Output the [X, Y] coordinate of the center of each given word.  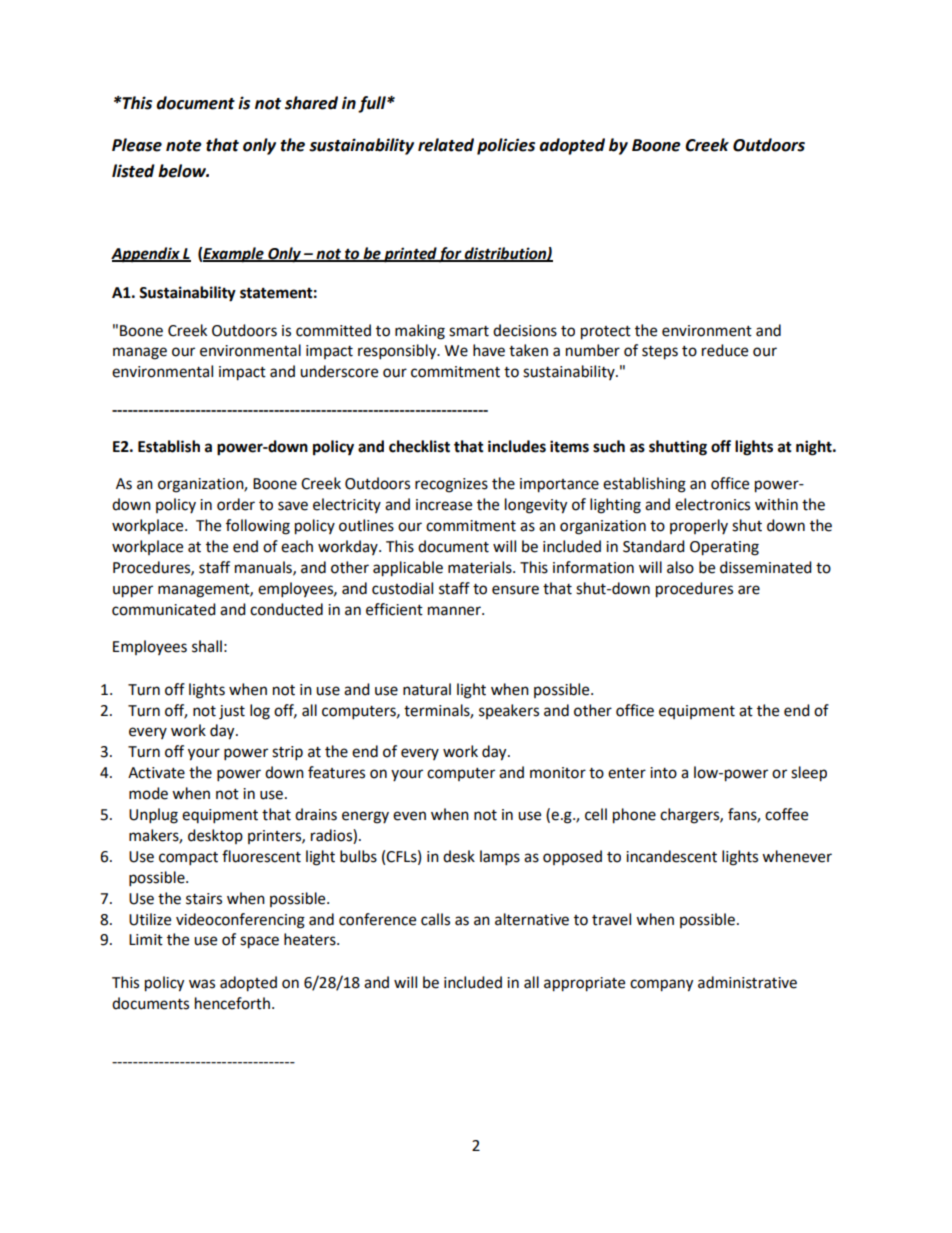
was [202, 984]
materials [481, 567]
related [446, 145]
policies [506, 146]
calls [435, 919]
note [184, 146]
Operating [724, 548]
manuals [264, 568]
